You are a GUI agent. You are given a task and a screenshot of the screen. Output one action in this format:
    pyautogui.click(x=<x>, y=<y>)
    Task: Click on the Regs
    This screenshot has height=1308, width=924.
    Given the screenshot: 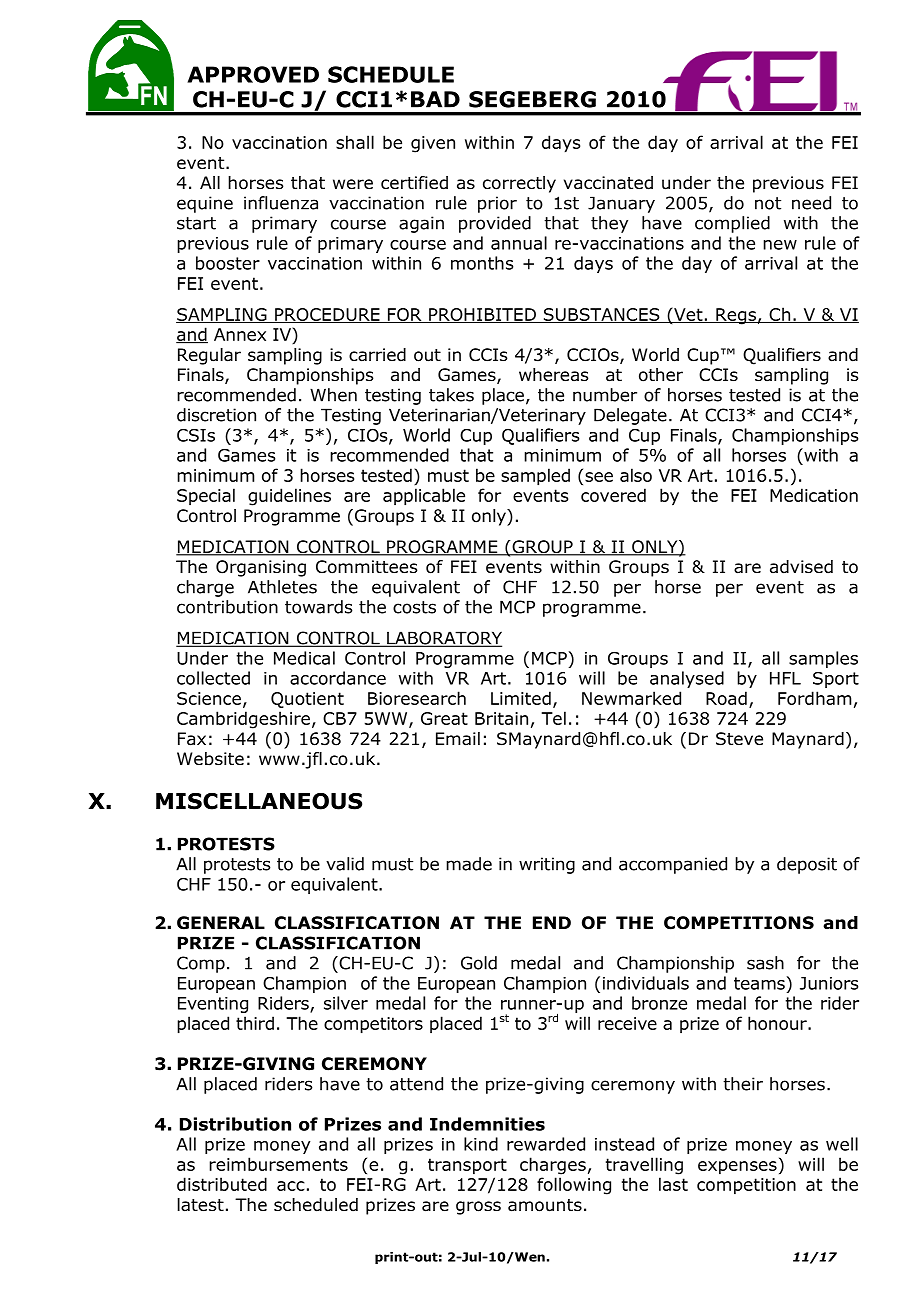 What is the action you would take?
    pyautogui.click(x=736, y=316)
